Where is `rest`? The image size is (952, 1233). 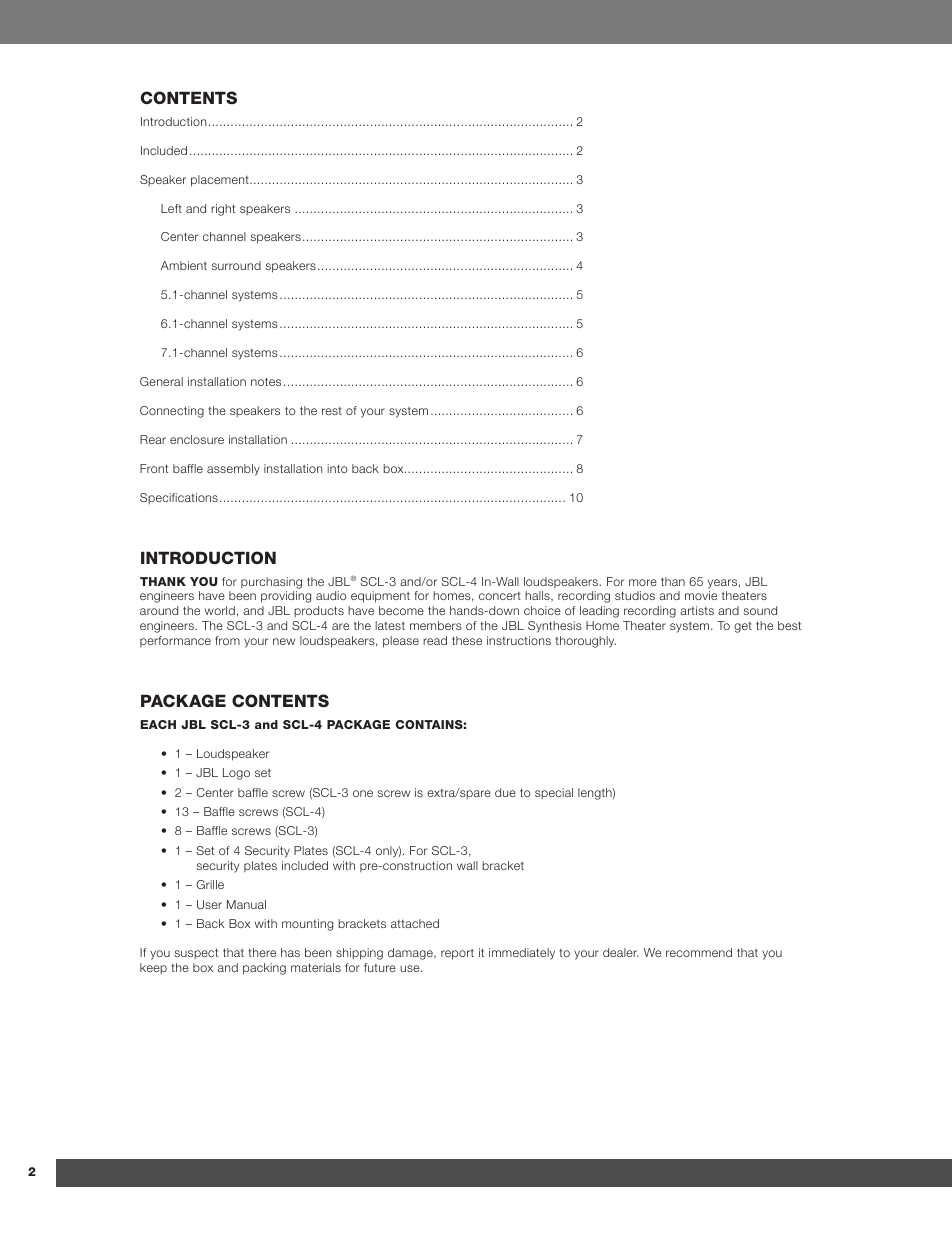
rest is located at coordinates (332, 411).
